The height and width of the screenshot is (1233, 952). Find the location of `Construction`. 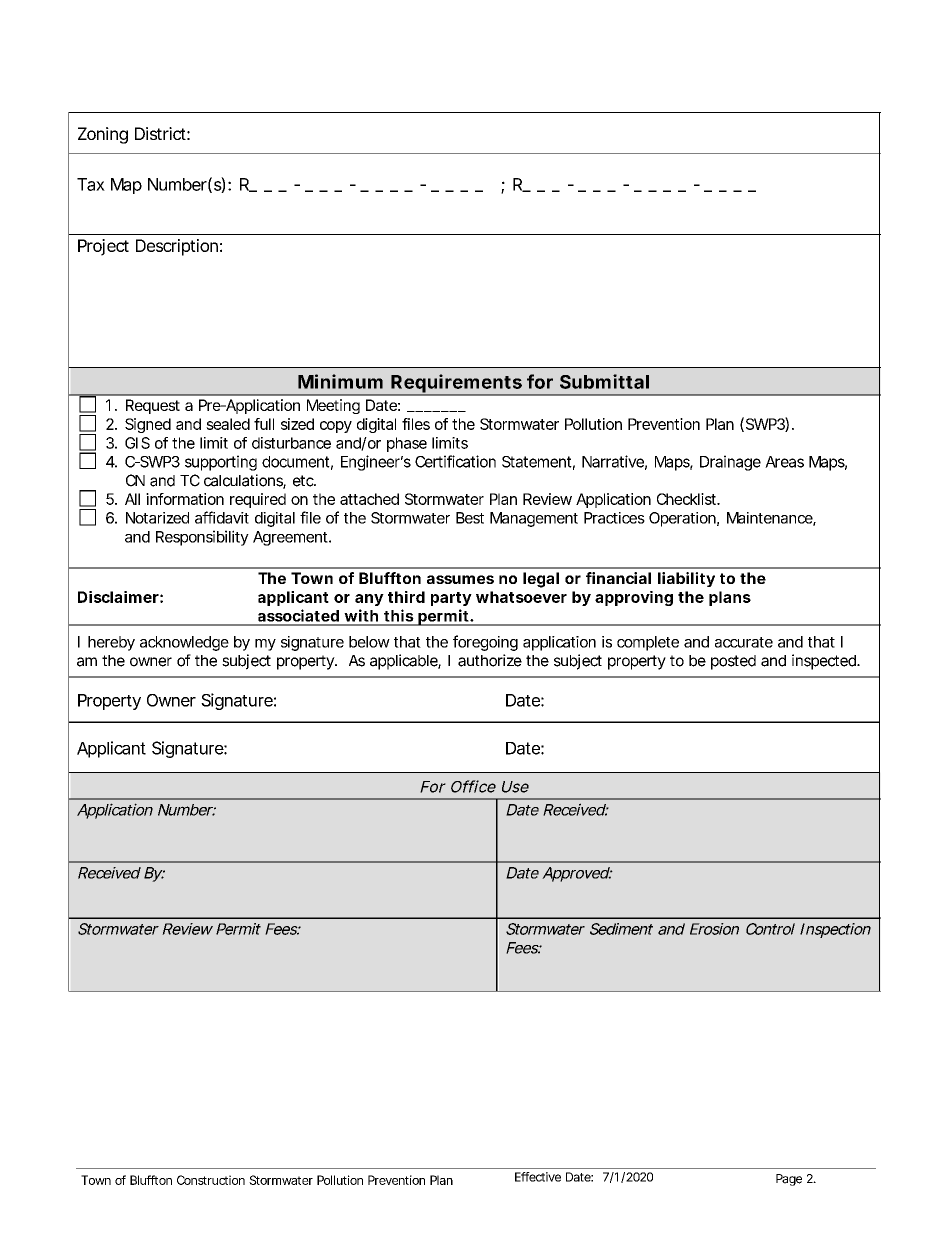

Construction is located at coordinates (211, 1180).
